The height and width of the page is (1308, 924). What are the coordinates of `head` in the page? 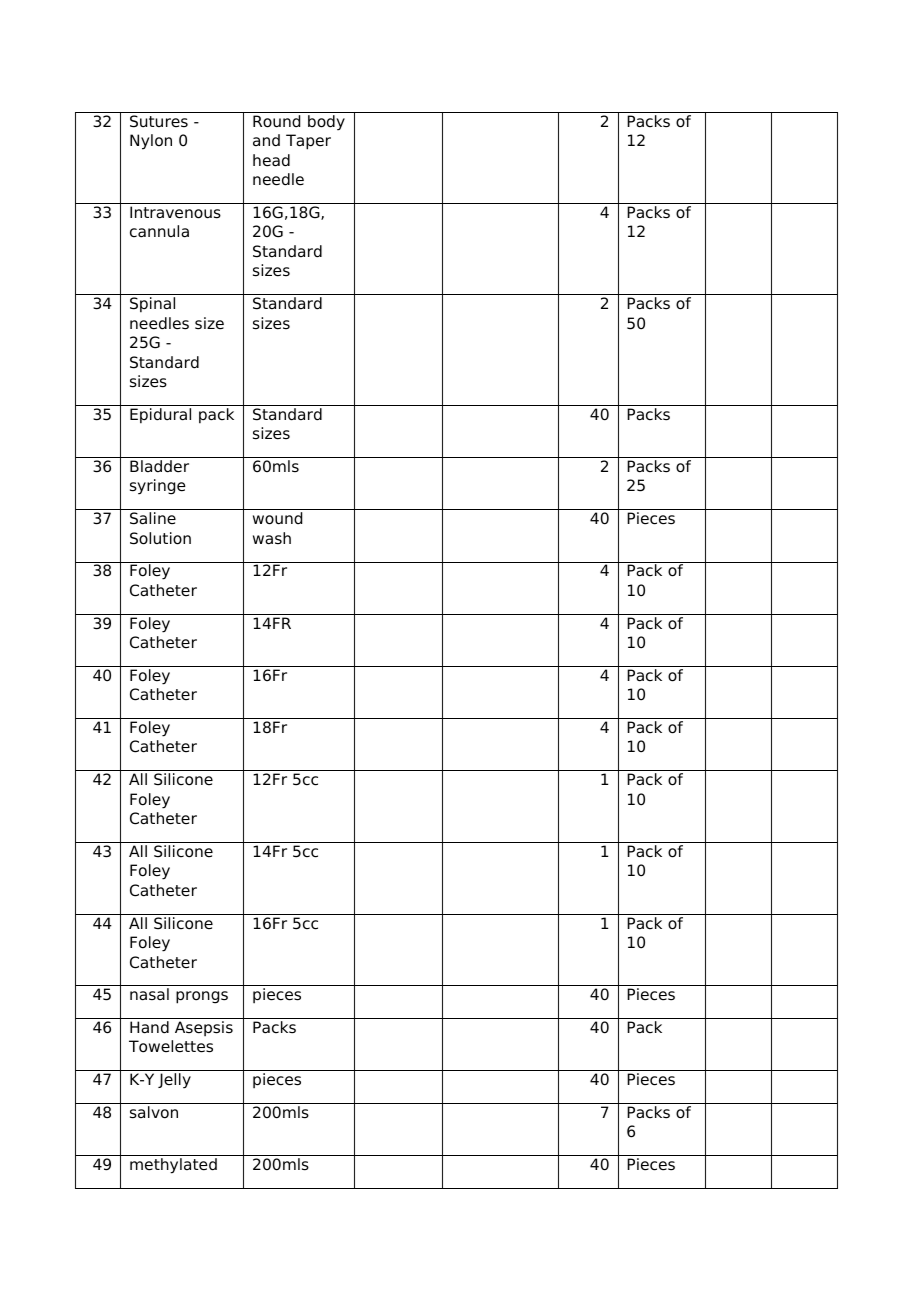 It's located at (271, 160).
